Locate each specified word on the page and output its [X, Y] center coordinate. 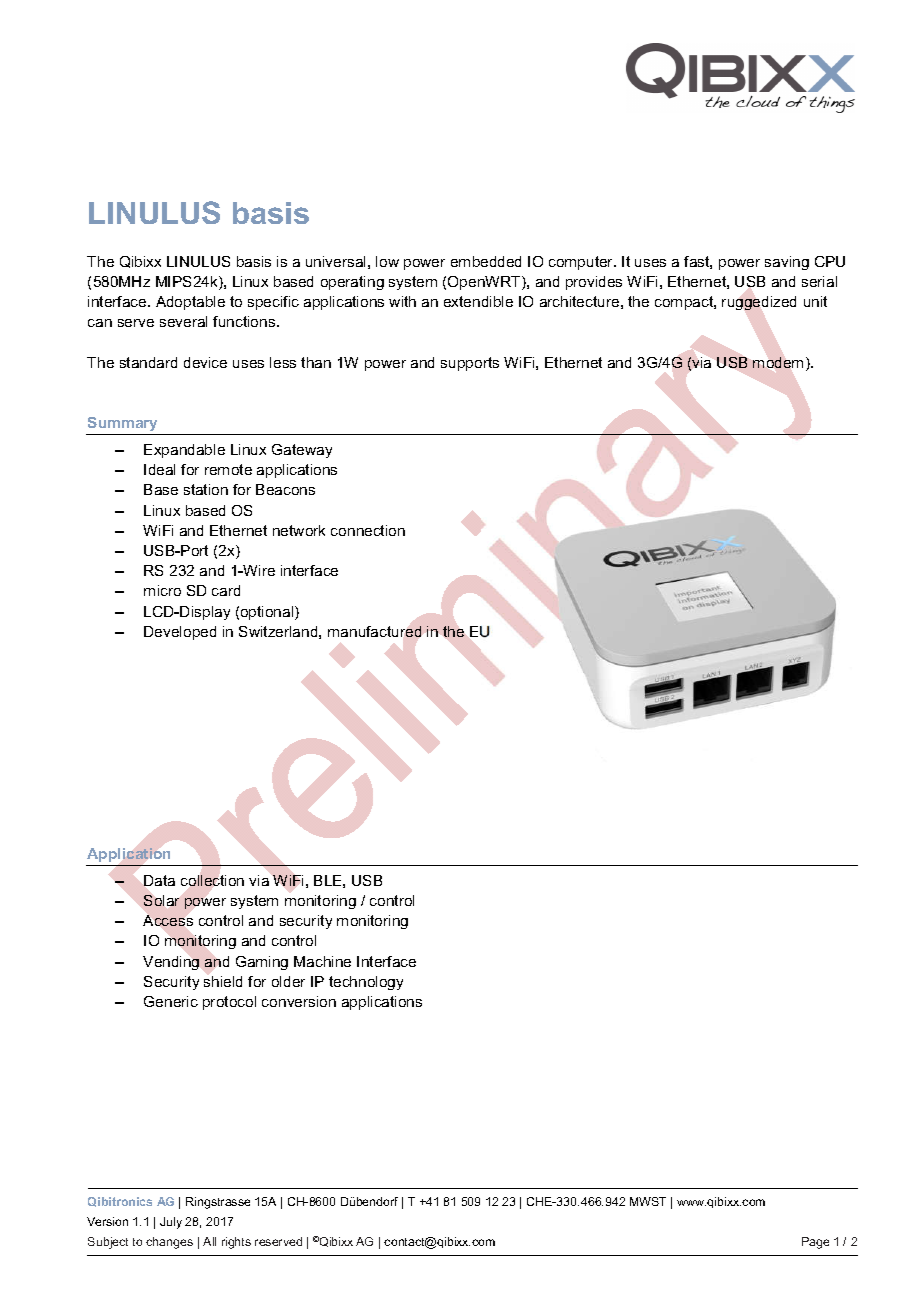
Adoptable [190, 303]
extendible [478, 301]
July [171, 1223]
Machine [322, 961]
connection [368, 530]
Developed [180, 633]
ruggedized [759, 303]
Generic [171, 1001]
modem [778, 362]
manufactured [374, 631]
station [206, 489]
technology [366, 983]
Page [815, 1243]
